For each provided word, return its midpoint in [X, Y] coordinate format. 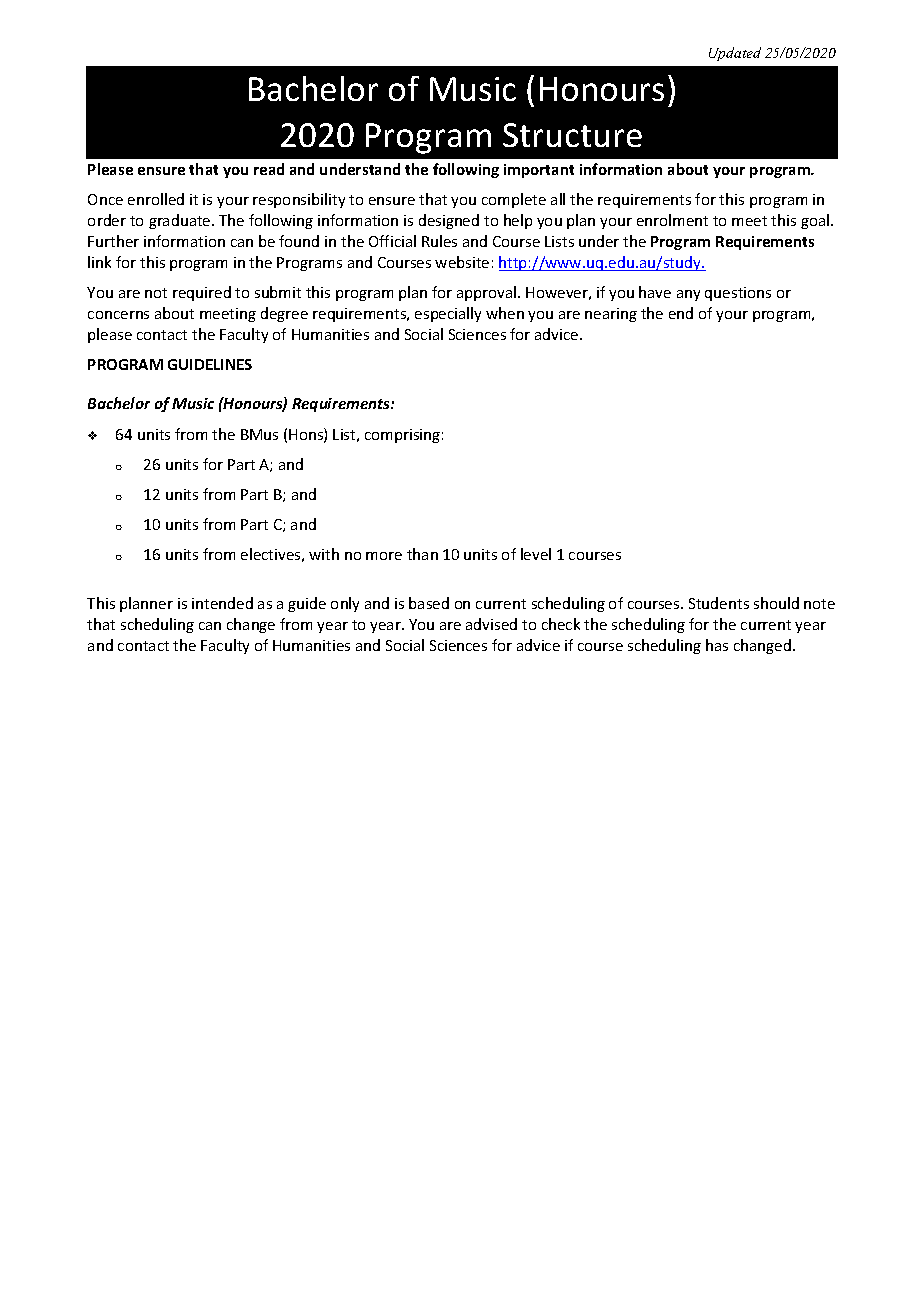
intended [222, 603]
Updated [735, 54]
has [717, 645]
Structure [572, 135]
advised [491, 624]
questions [738, 294]
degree [284, 314]
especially [448, 314]
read [269, 169]
